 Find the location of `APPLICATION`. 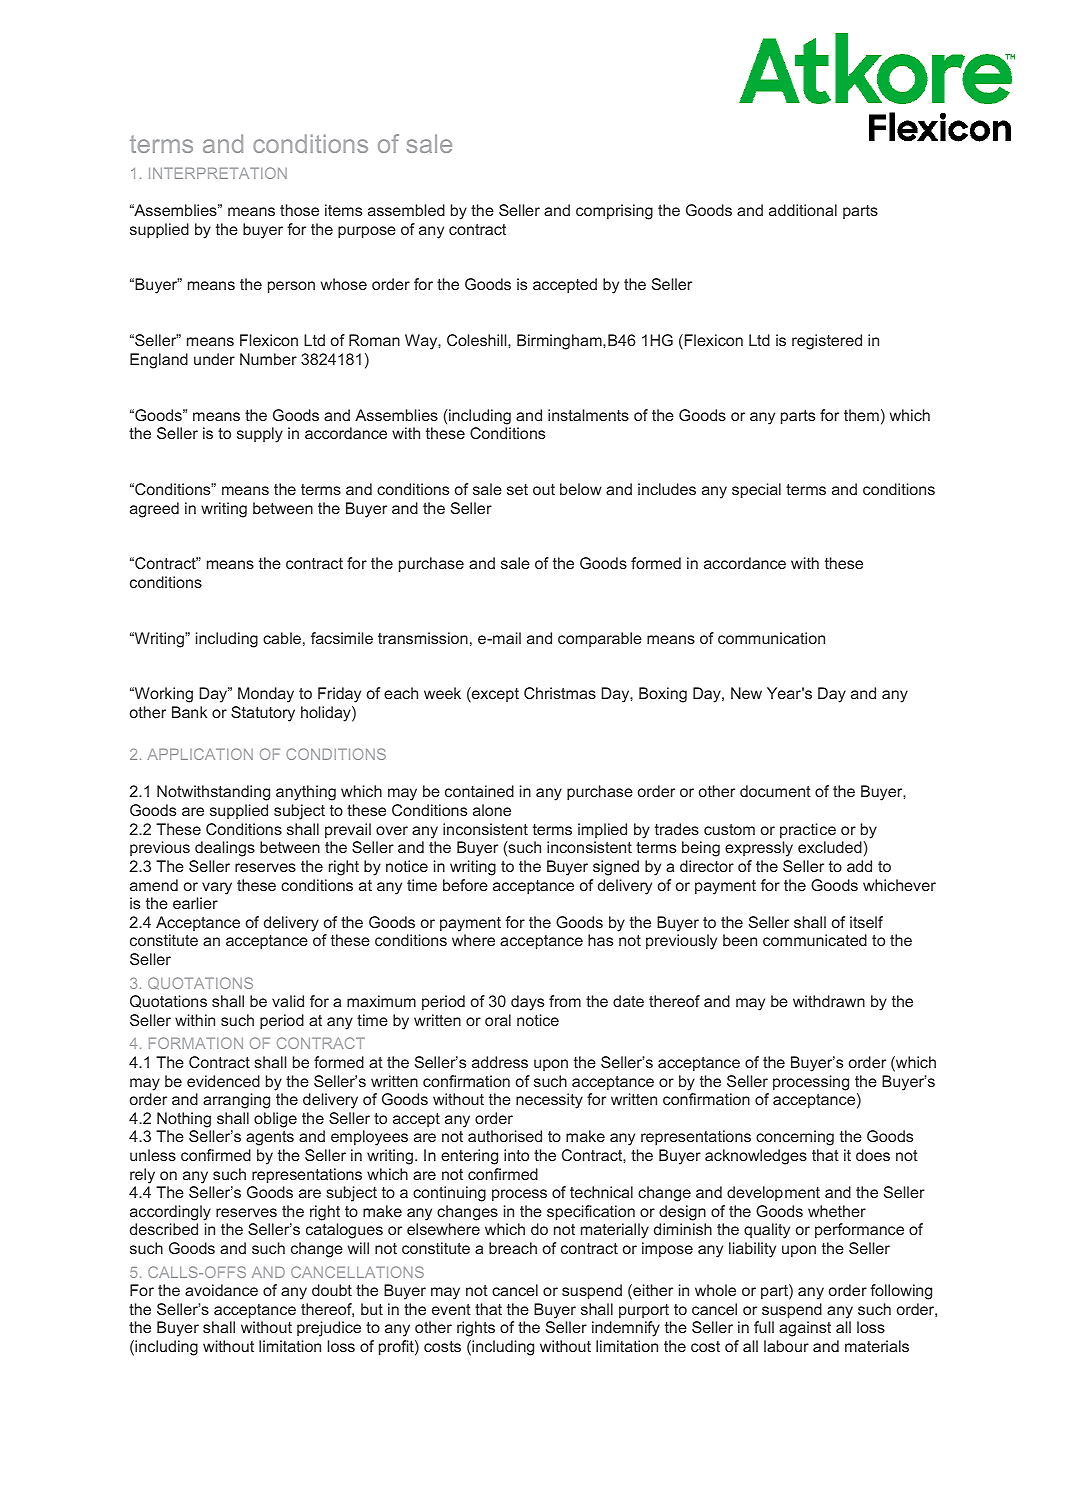

APPLICATION is located at coordinates (200, 754).
